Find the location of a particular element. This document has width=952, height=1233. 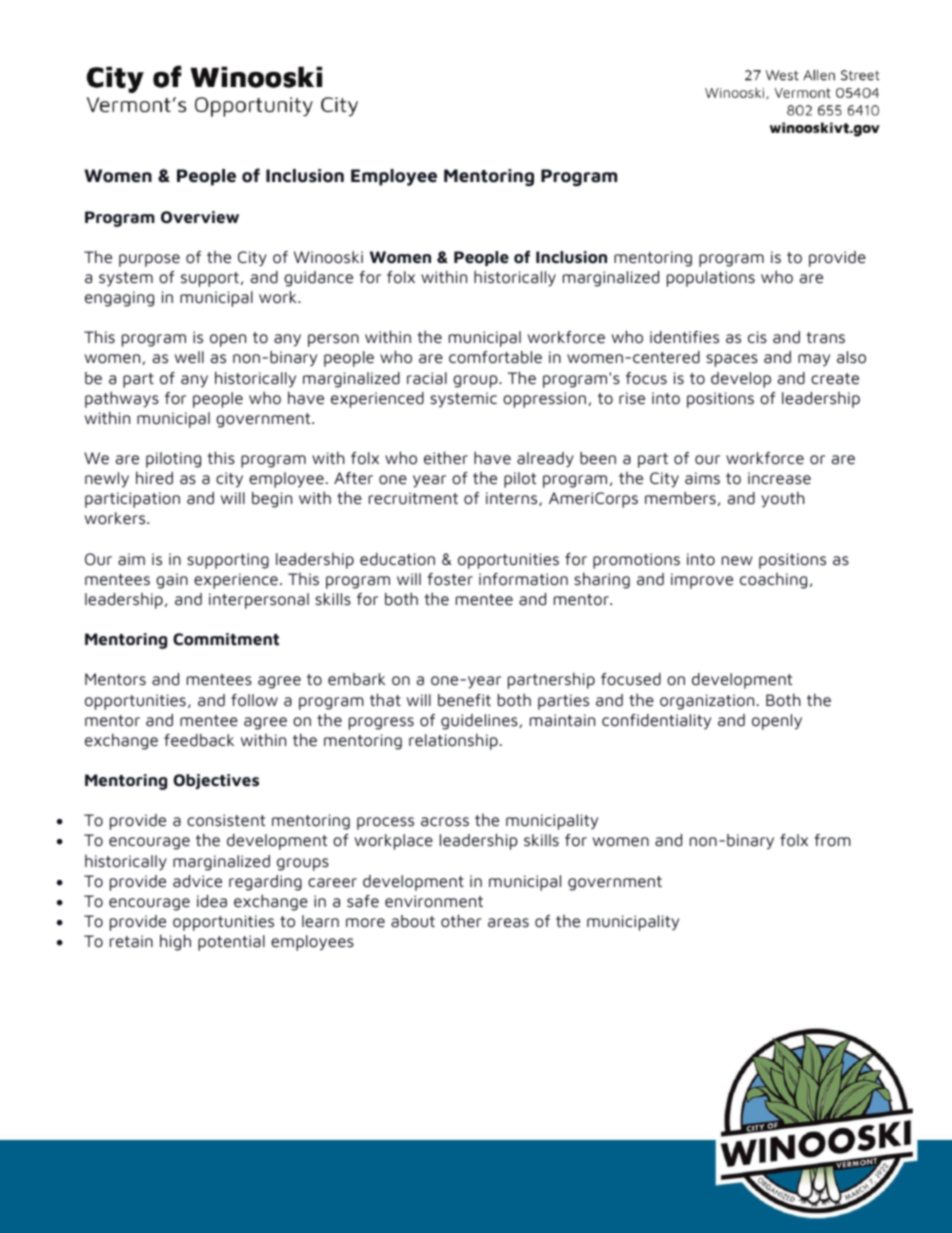

idea is located at coordinates (212, 901).
